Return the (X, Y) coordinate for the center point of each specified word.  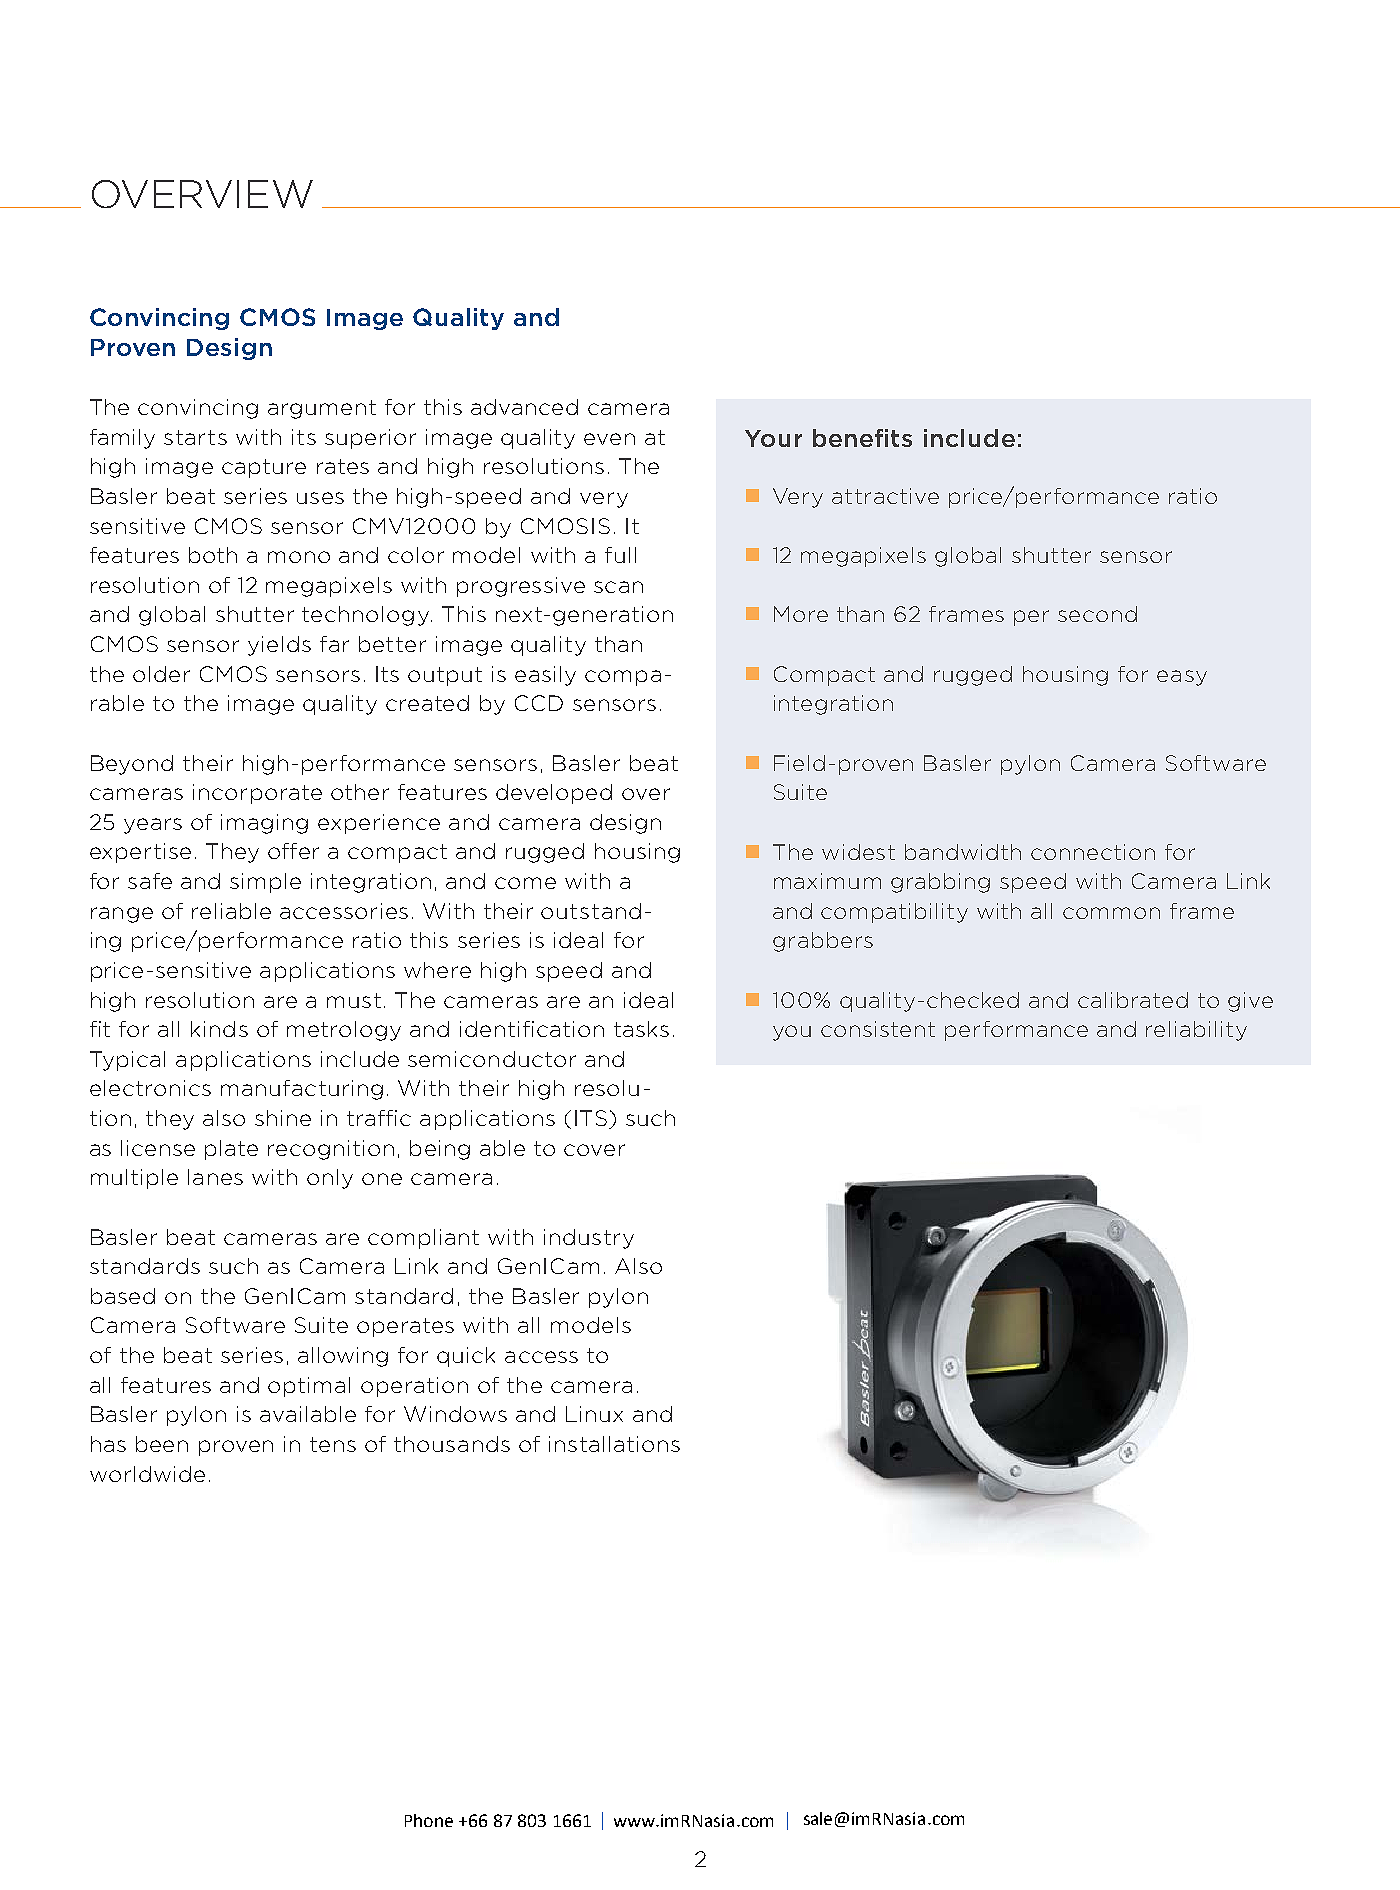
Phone (429, 1820)
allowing (343, 1357)
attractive (885, 496)
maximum (827, 881)
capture (264, 468)
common (1111, 913)
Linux (594, 1414)
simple (265, 883)
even (609, 439)
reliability (1196, 1031)
